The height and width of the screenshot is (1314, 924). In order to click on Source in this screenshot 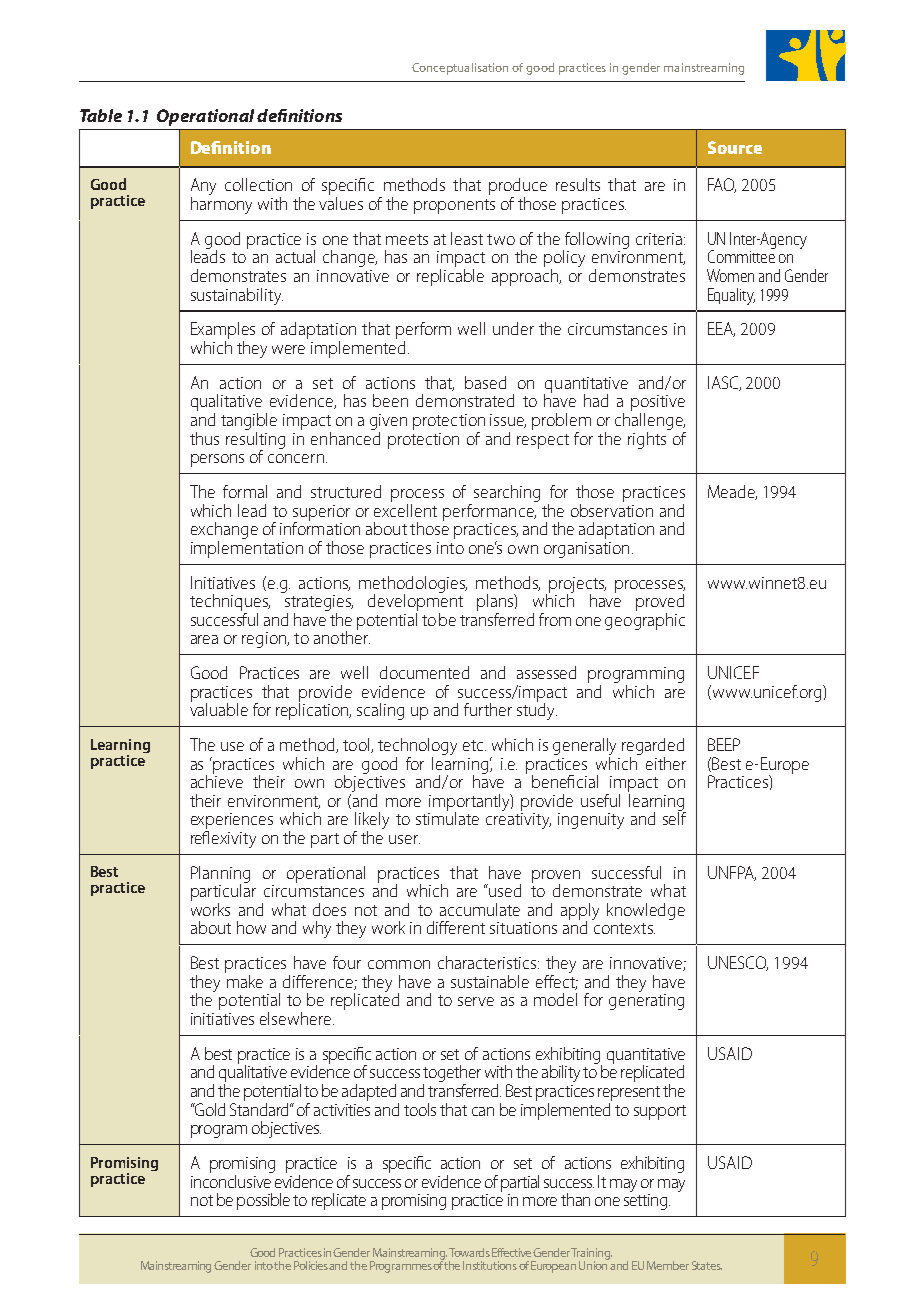, I will do `click(735, 147)`.
